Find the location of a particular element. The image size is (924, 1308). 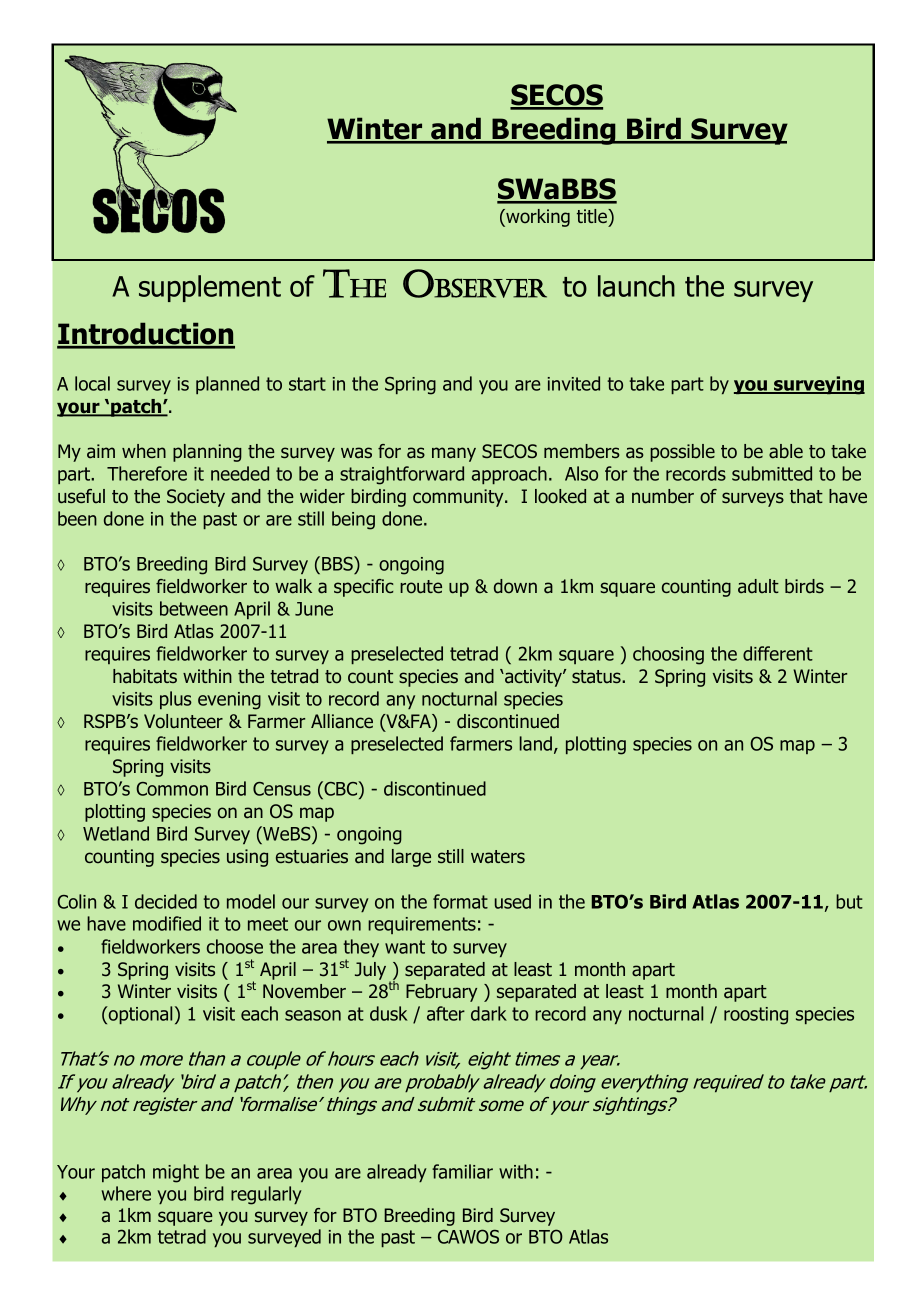

familiar is located at coordinates (462, 1171).
